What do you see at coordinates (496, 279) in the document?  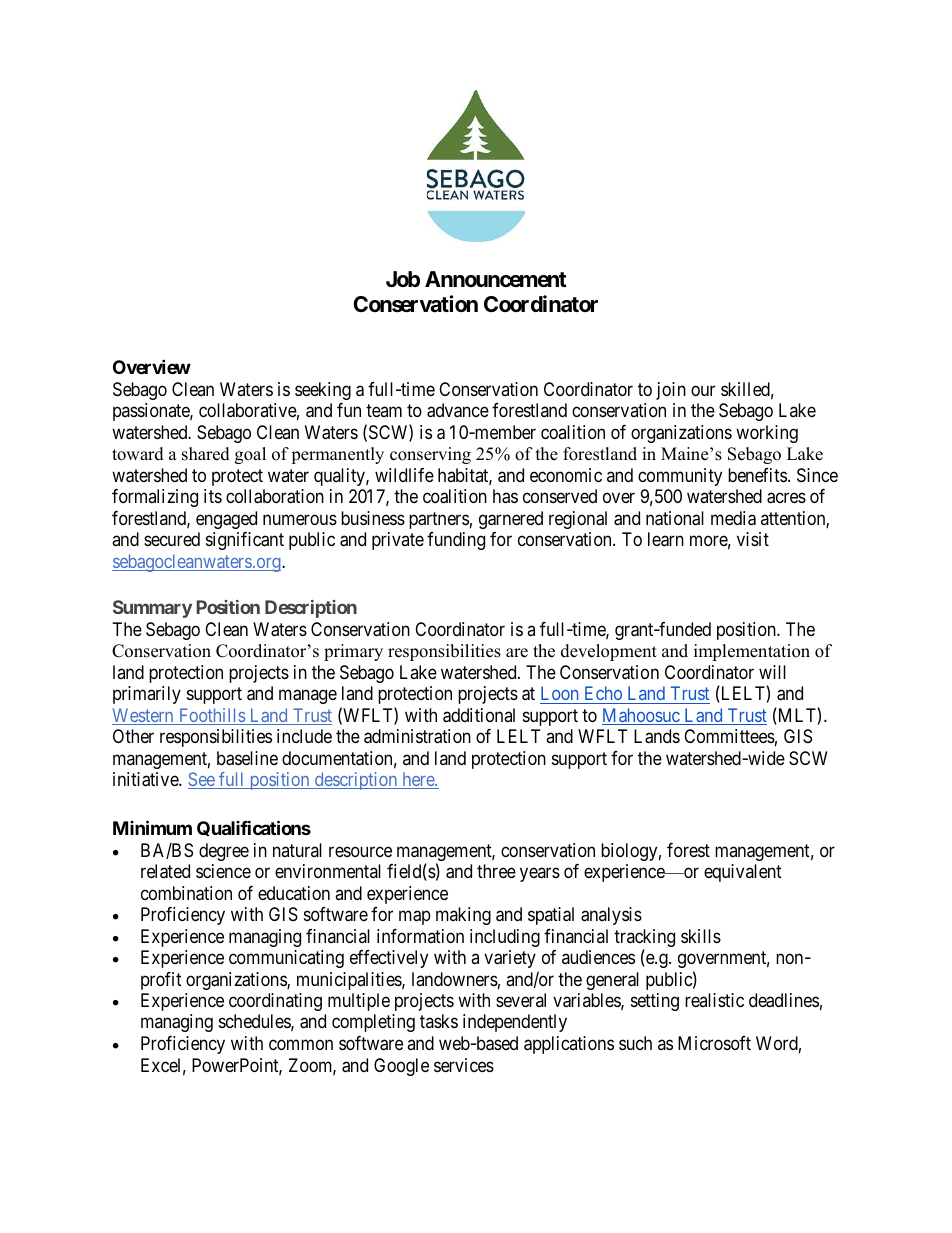 I see `Announcement` at bounding box center [496, 279].
